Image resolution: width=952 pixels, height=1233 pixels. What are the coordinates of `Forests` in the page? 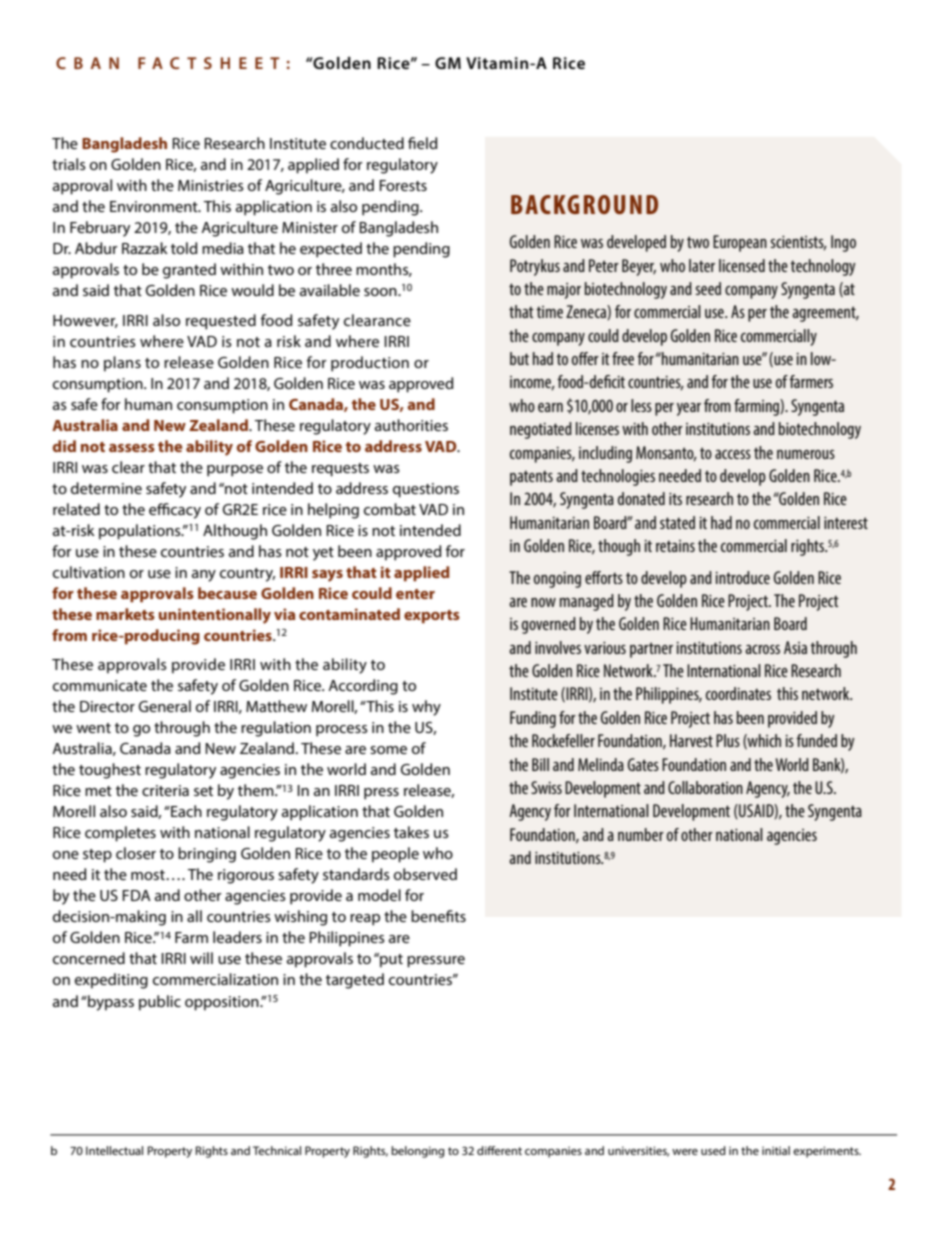 It's located at (403, 185).
